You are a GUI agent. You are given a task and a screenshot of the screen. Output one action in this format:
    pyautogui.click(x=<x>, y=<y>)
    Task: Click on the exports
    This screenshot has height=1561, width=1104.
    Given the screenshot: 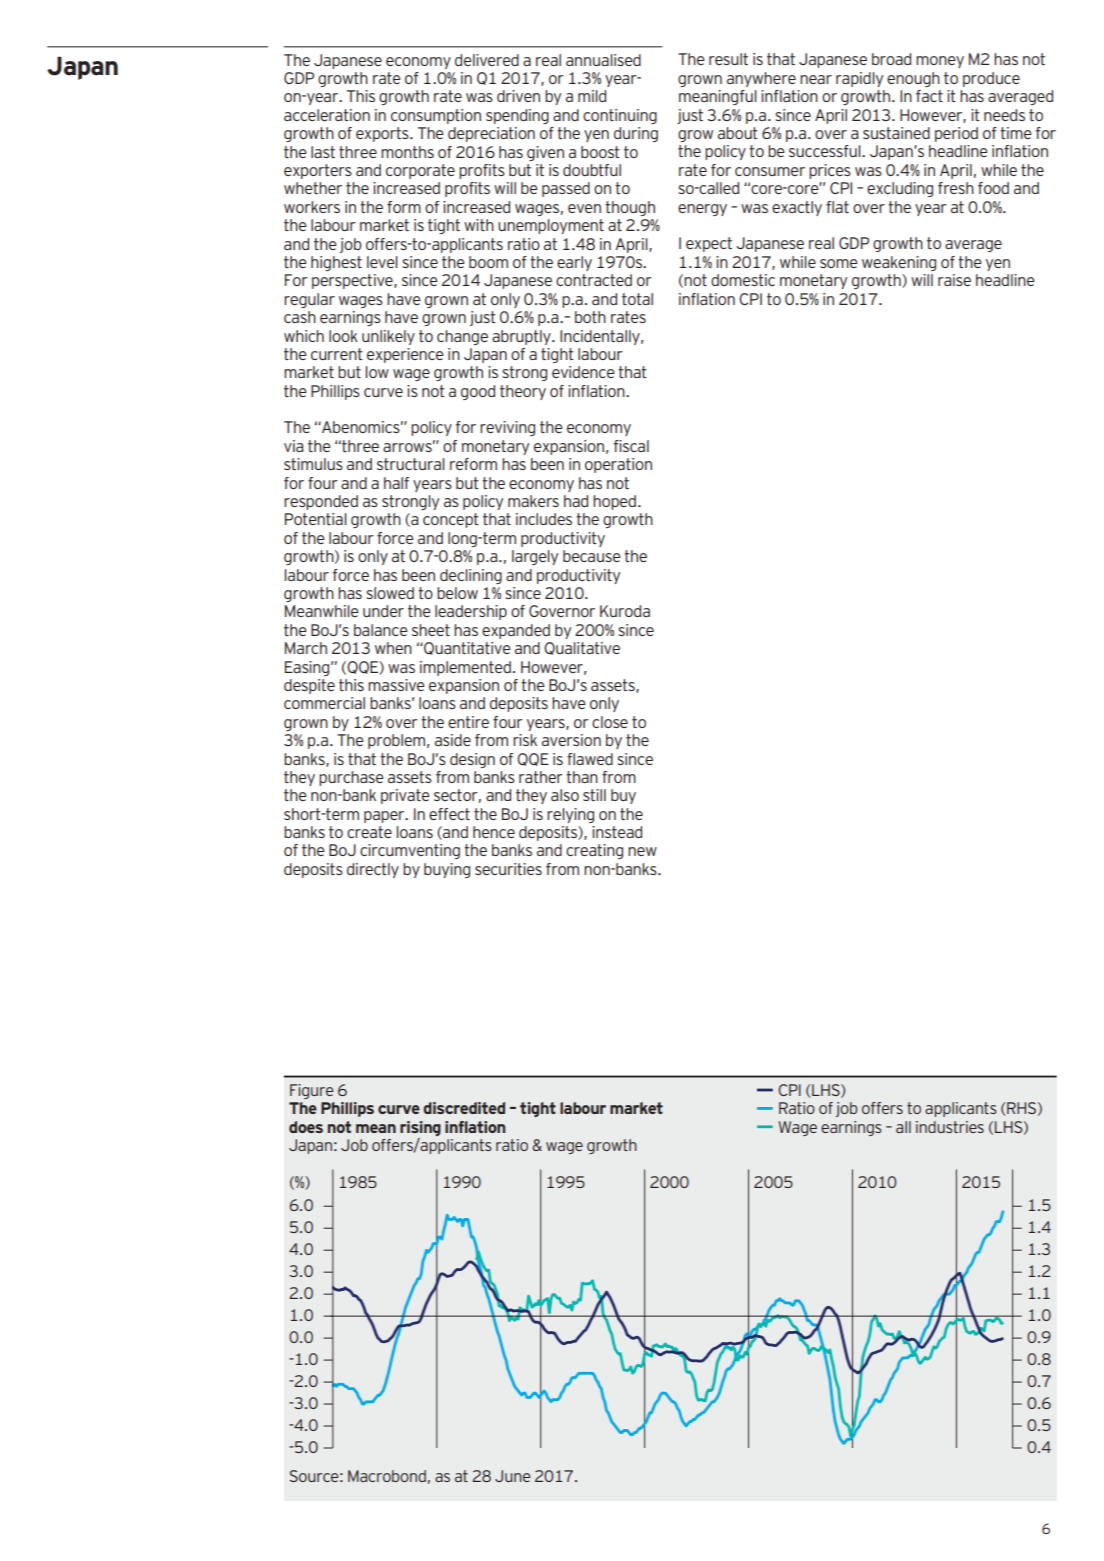 What is the action you would take?
    pyautogui.click(x=383, y=134)
